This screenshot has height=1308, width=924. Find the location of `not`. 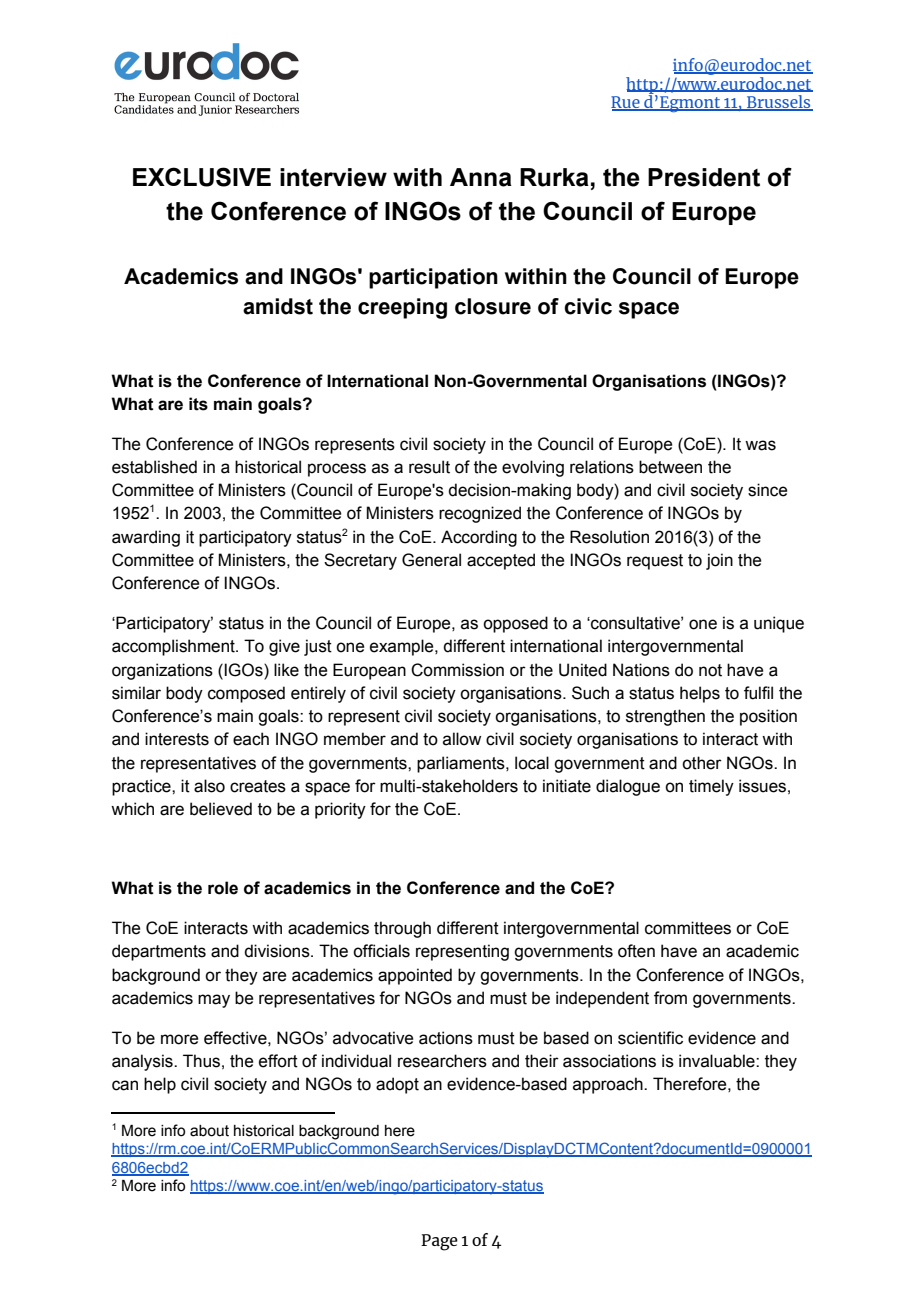

not is located at coordinates (710, 670).
